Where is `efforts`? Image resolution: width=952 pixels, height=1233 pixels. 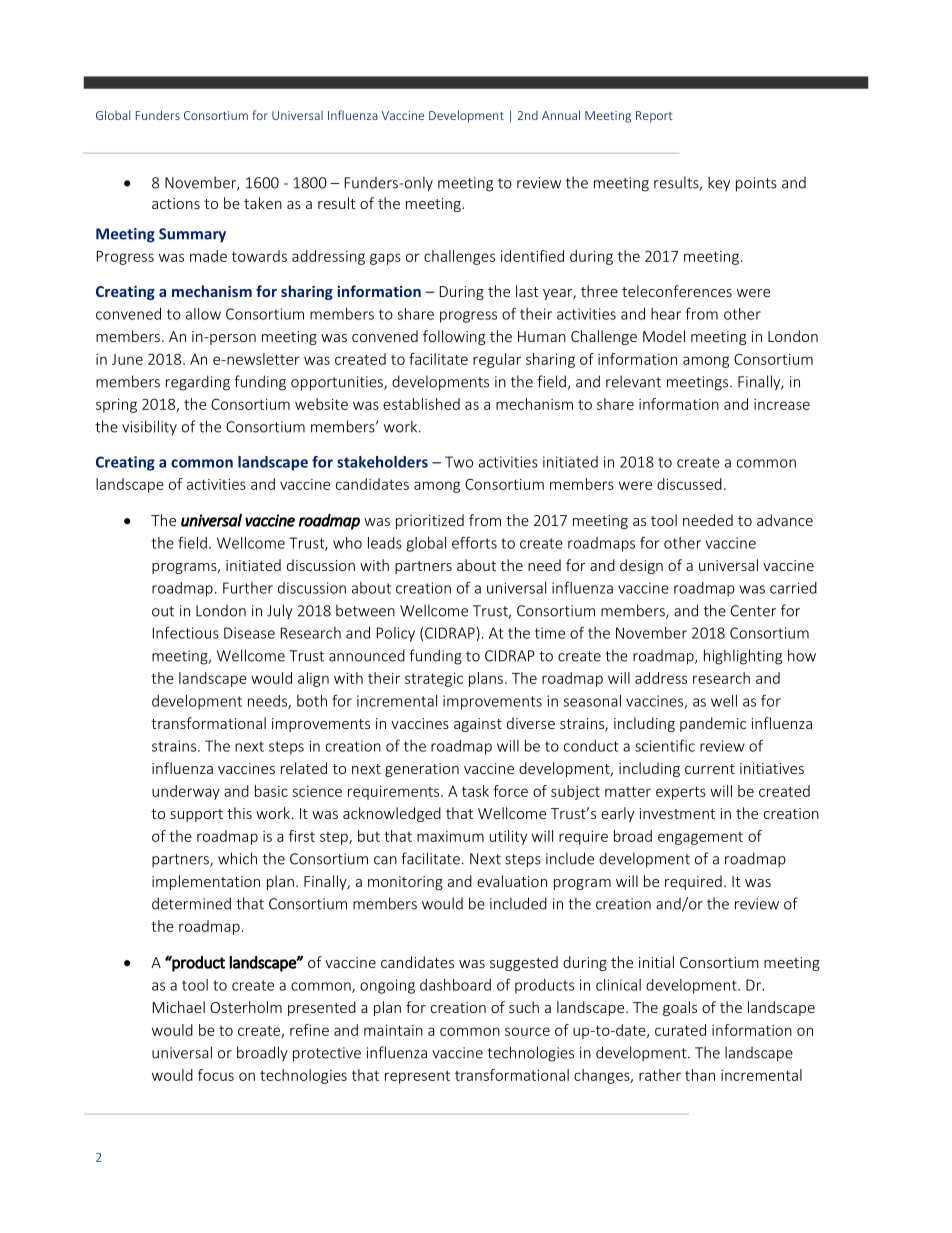
efforts is located at coordinates (474, 542).
